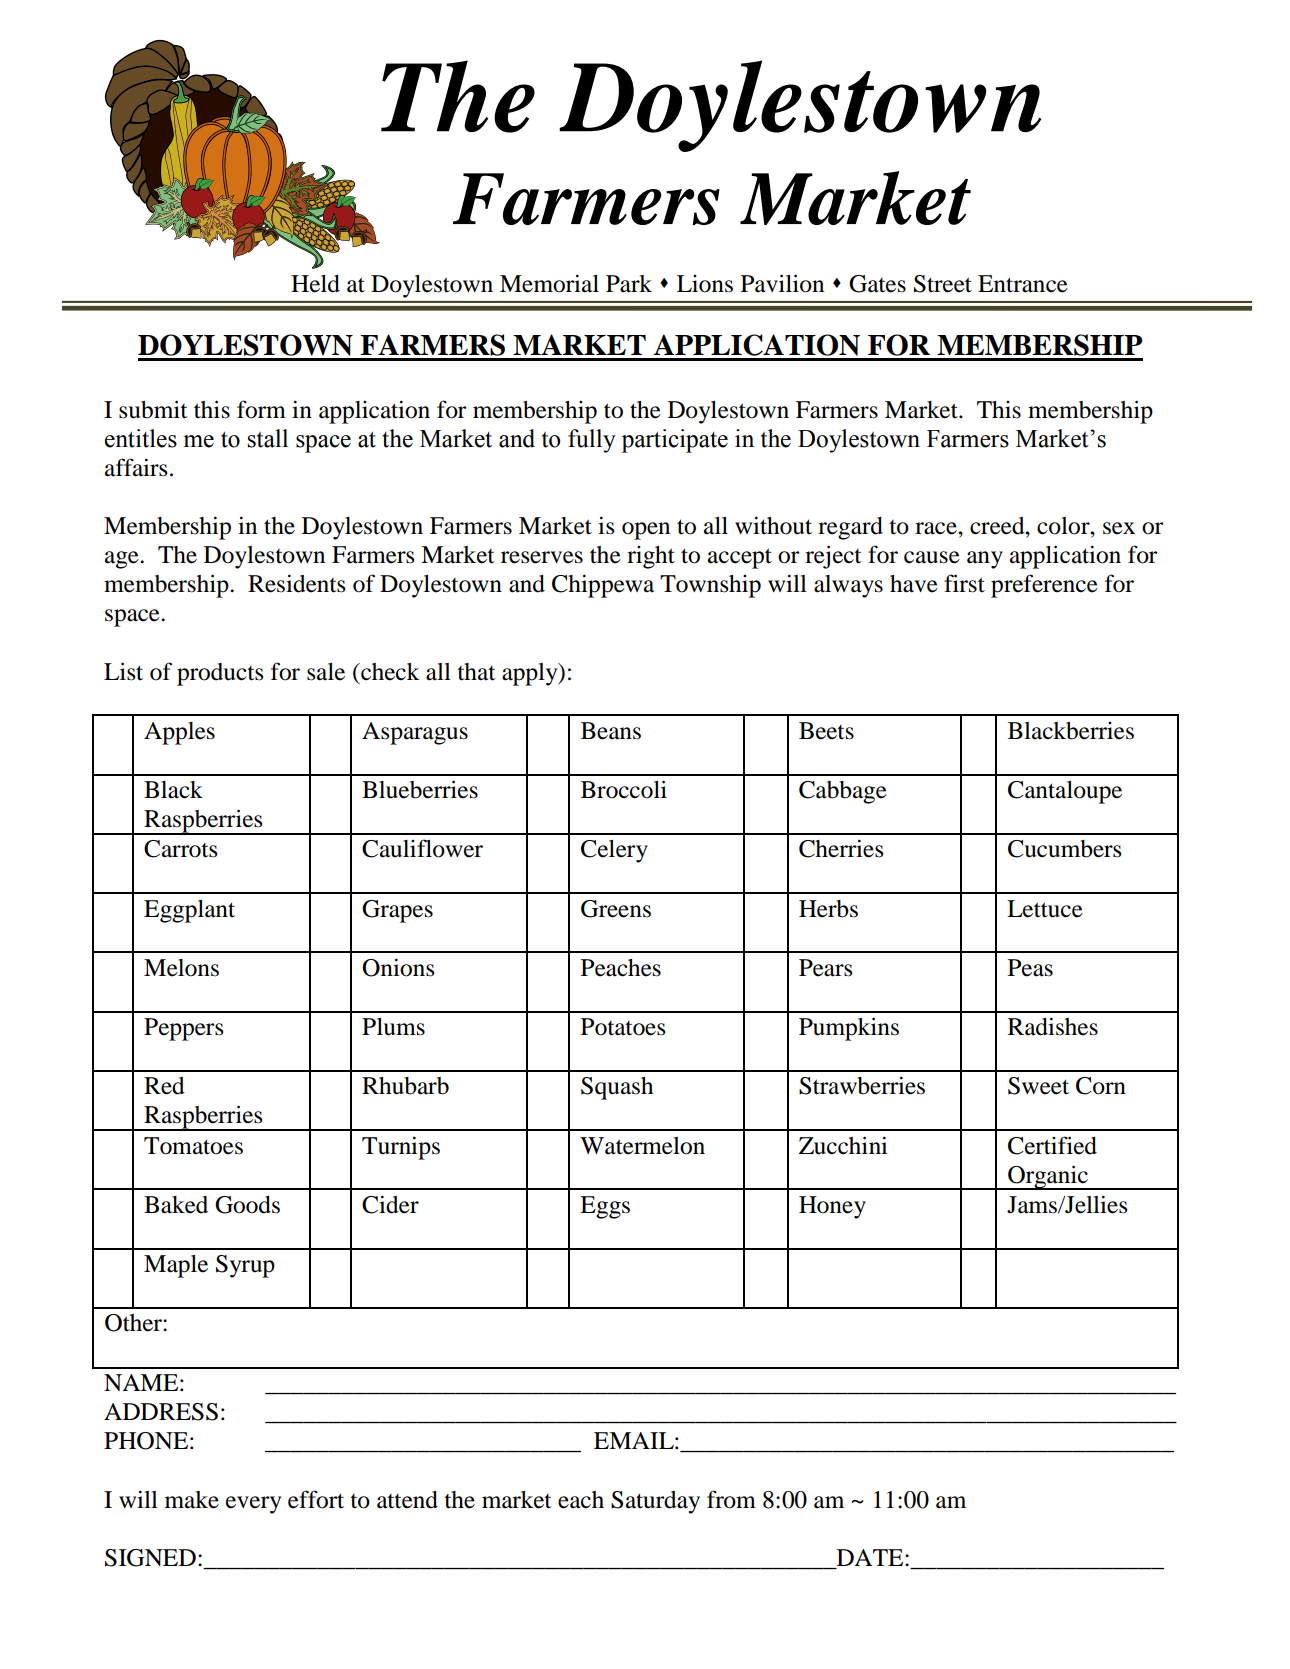  Describe the element at coordinates (1065, 792) in the page. I see `Cantaloupe` at that location.
